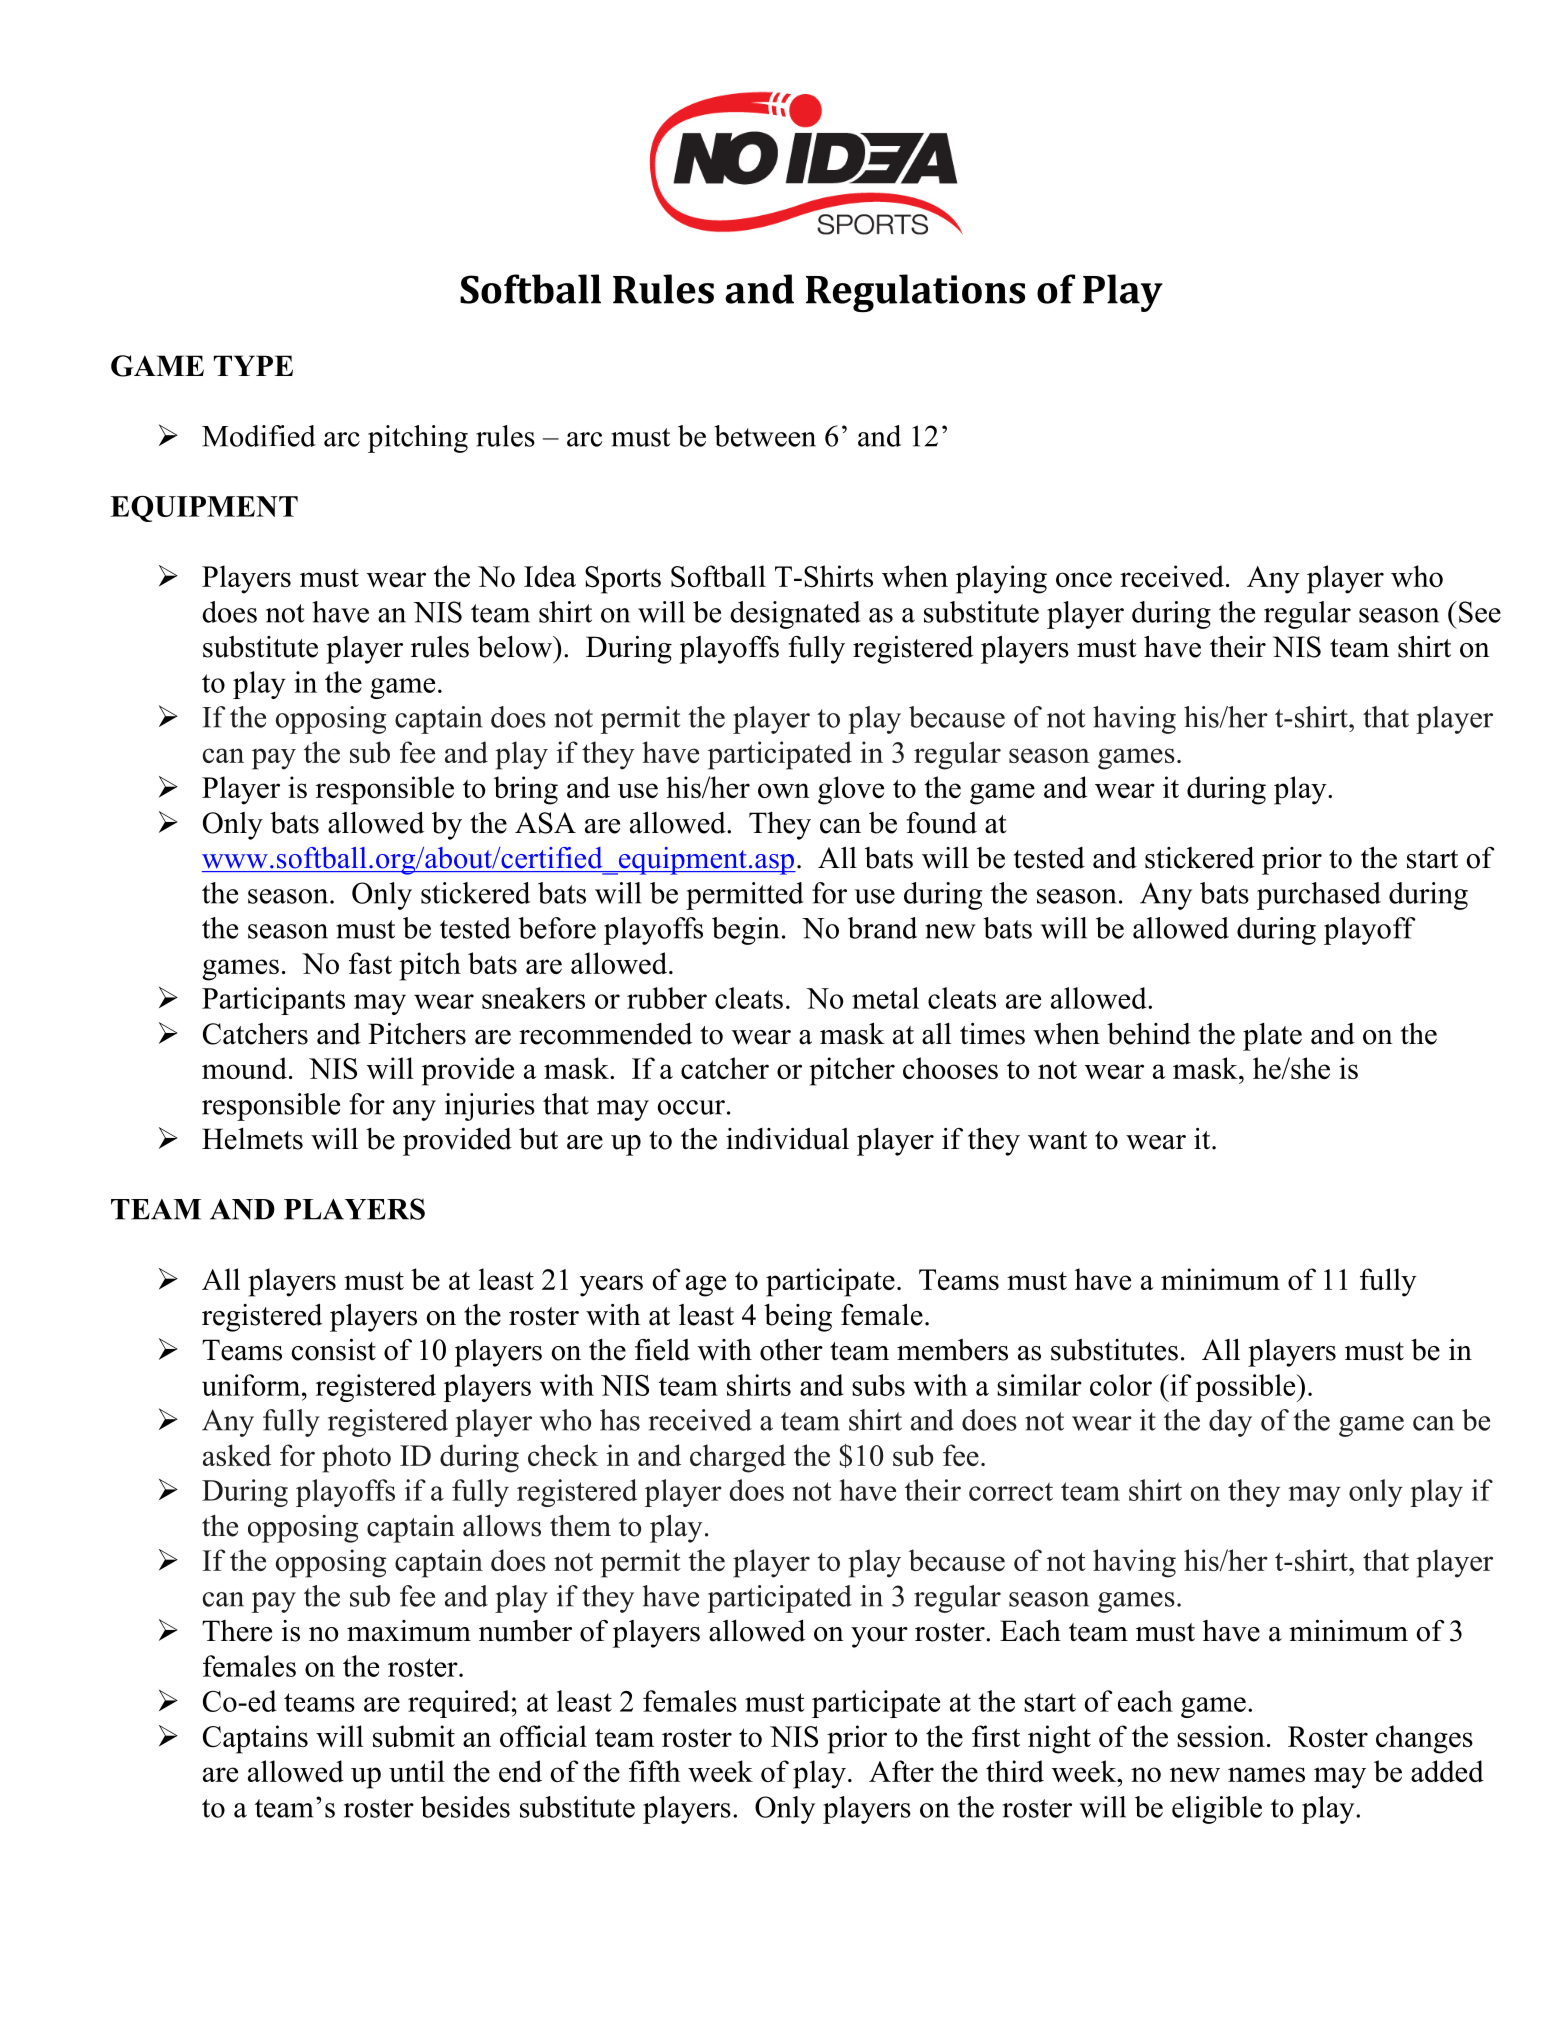  I want to click on until, so click(417, 1771).
